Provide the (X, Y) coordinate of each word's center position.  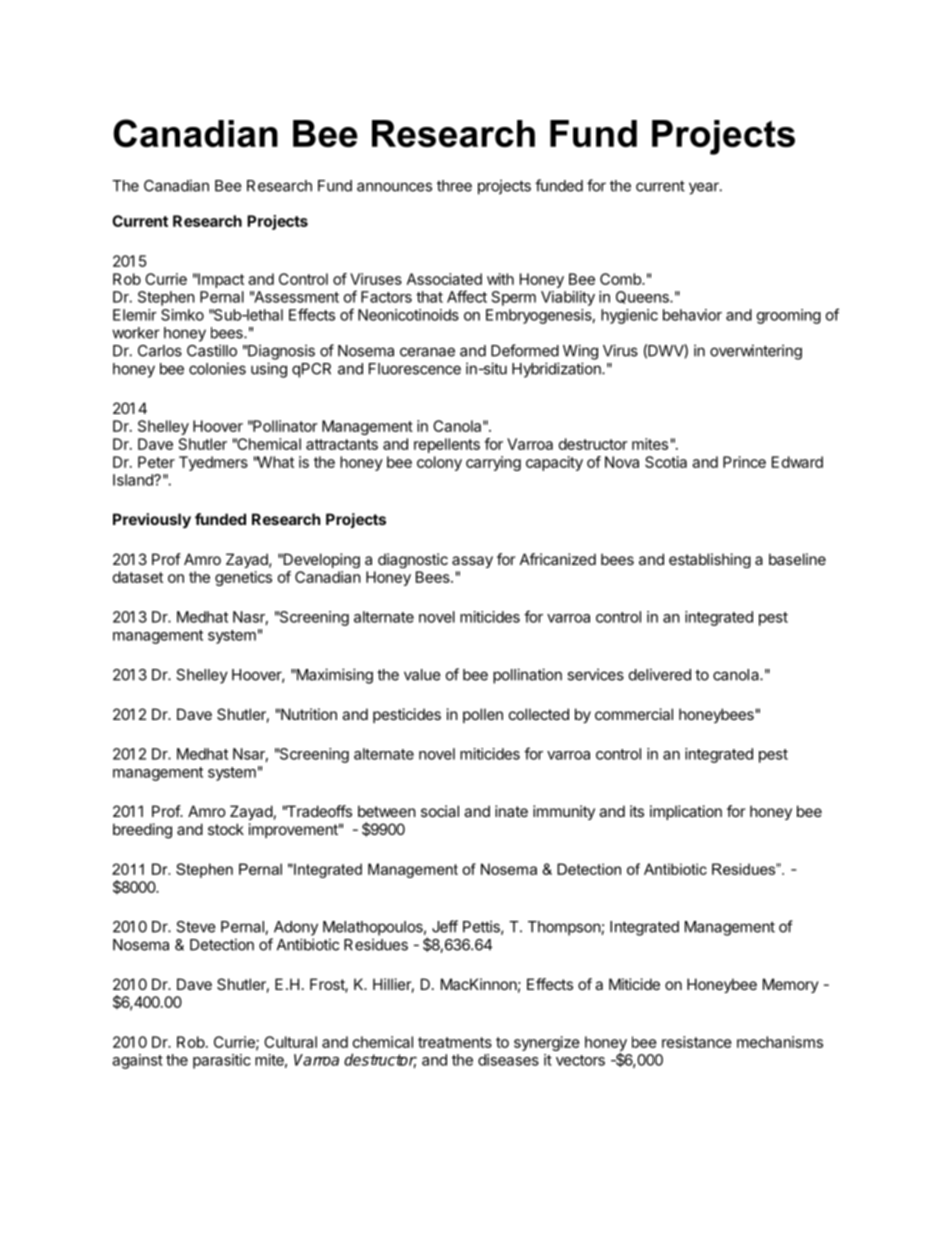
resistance (697, 1042)
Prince (744, 462)
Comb (621, 279)
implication (686, 812)
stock (226, 829)
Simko (182, 315)
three (454, 186)
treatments (455, 1042)
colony (439, 463)
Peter (156, 462)
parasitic (222, 1061)
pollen (483, 715)
